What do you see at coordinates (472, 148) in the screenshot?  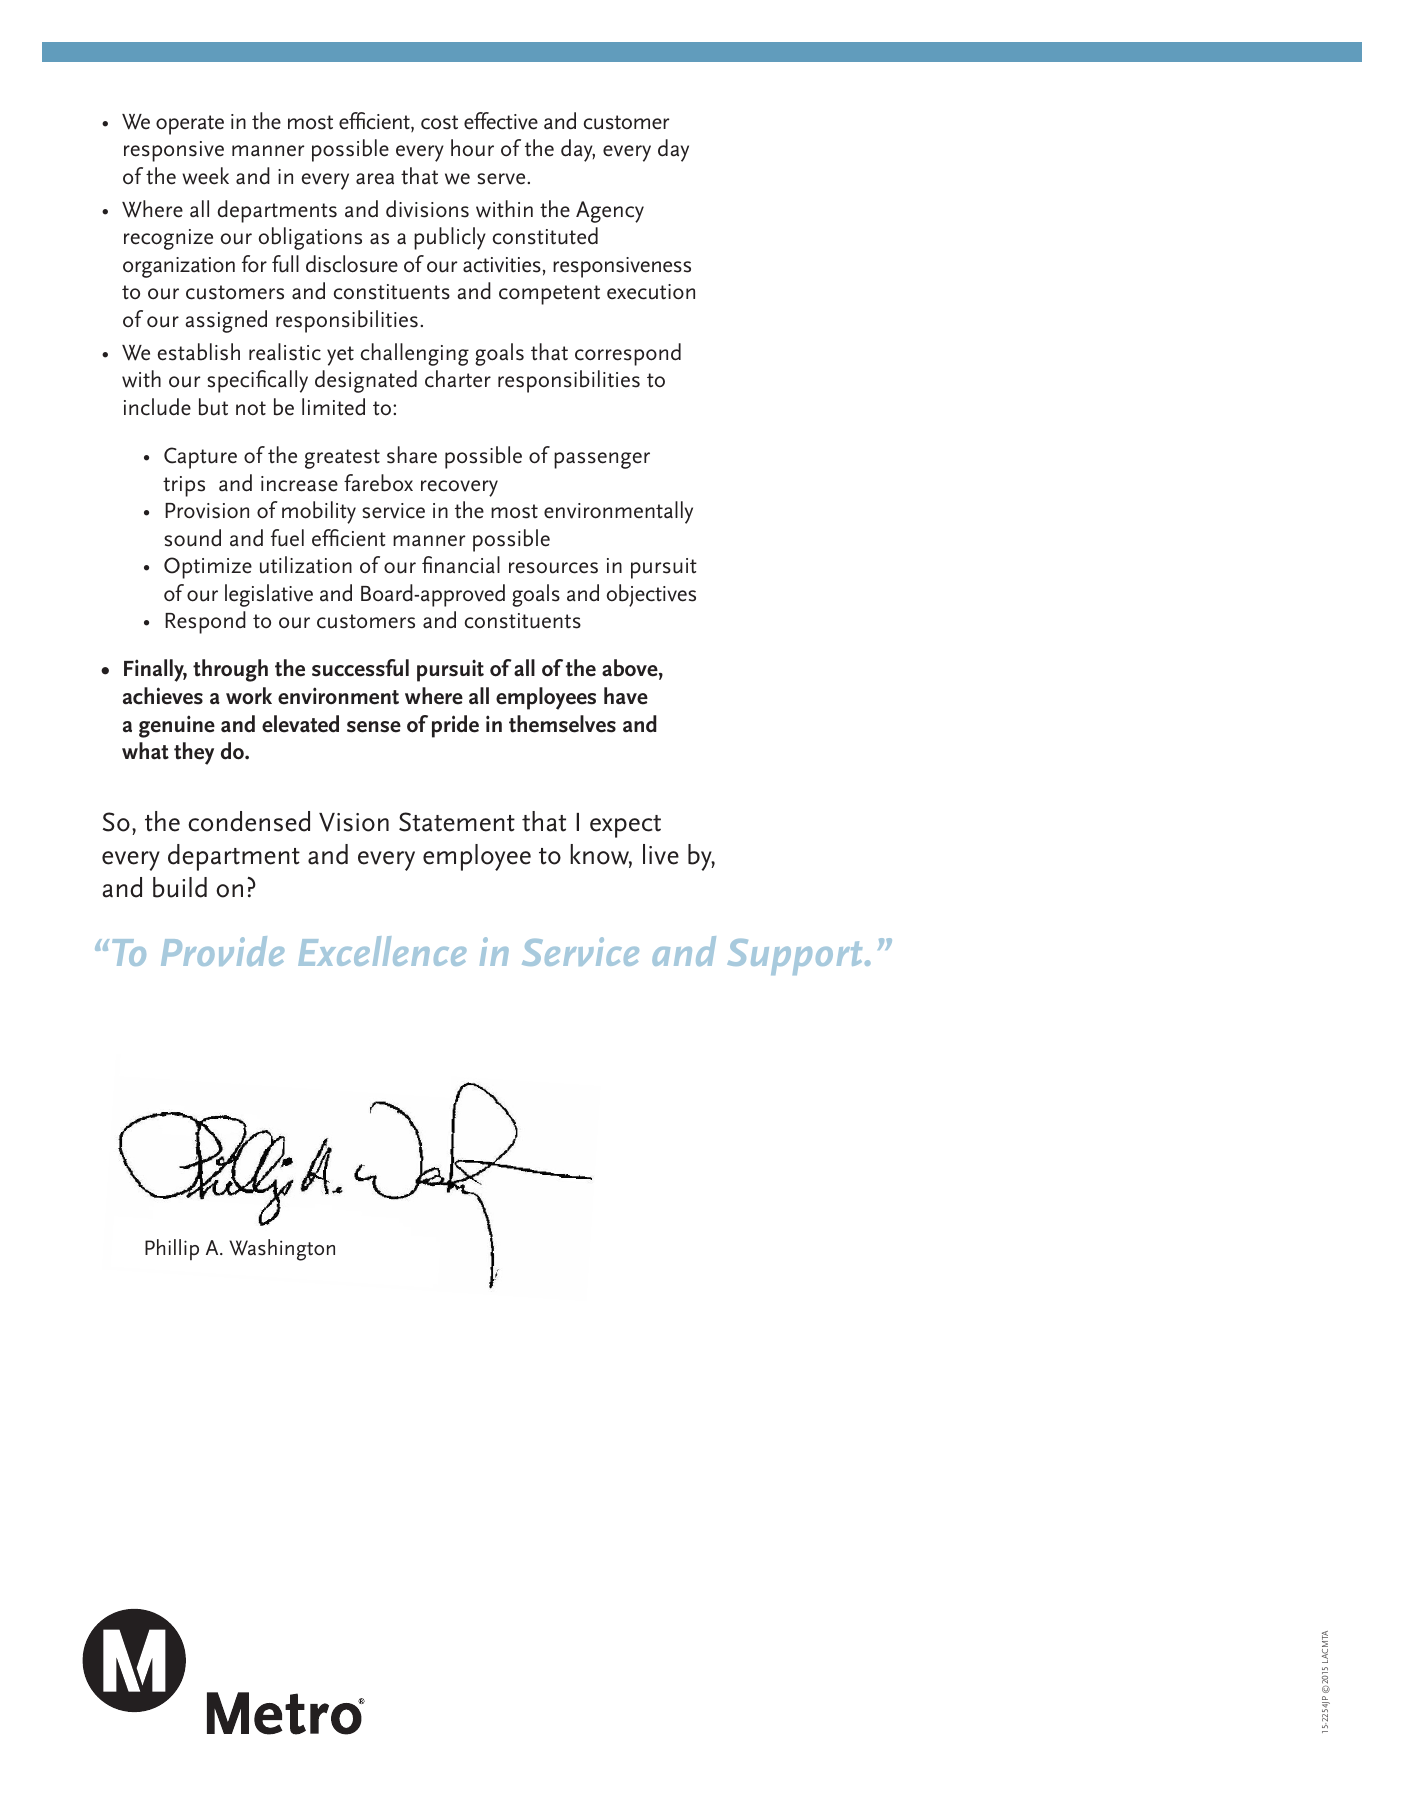 I see `hour` at bounding box center [472, 148].
